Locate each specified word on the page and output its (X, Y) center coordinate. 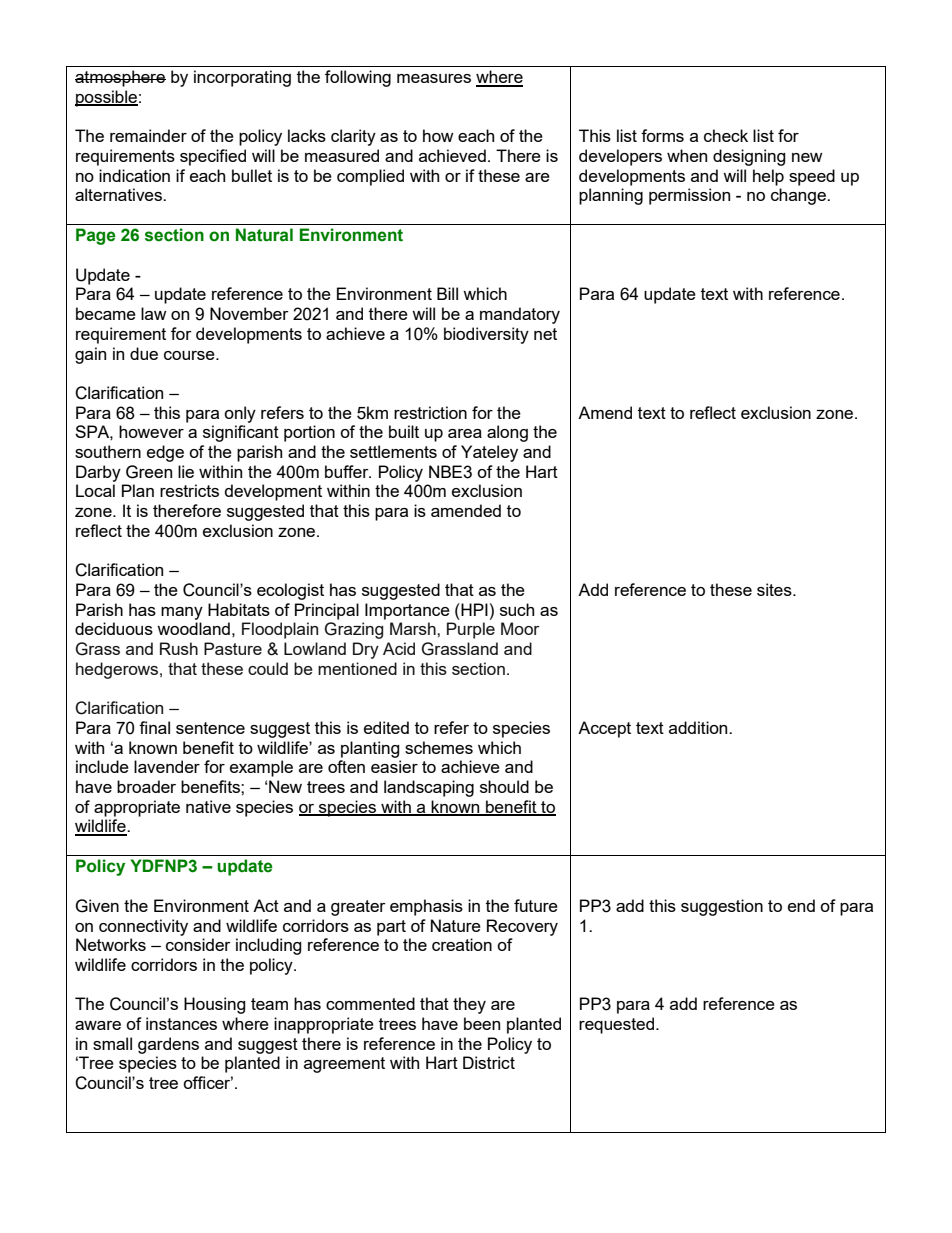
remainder (148, 135)
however (151, 431)
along (507, 433)
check (726, 135)
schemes (439, 747)
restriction (430, 412)
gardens (168, 1045)
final (154, 727)
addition (699, 727)
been (482, 1023)
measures (434, 78)
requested (618, 1025)
